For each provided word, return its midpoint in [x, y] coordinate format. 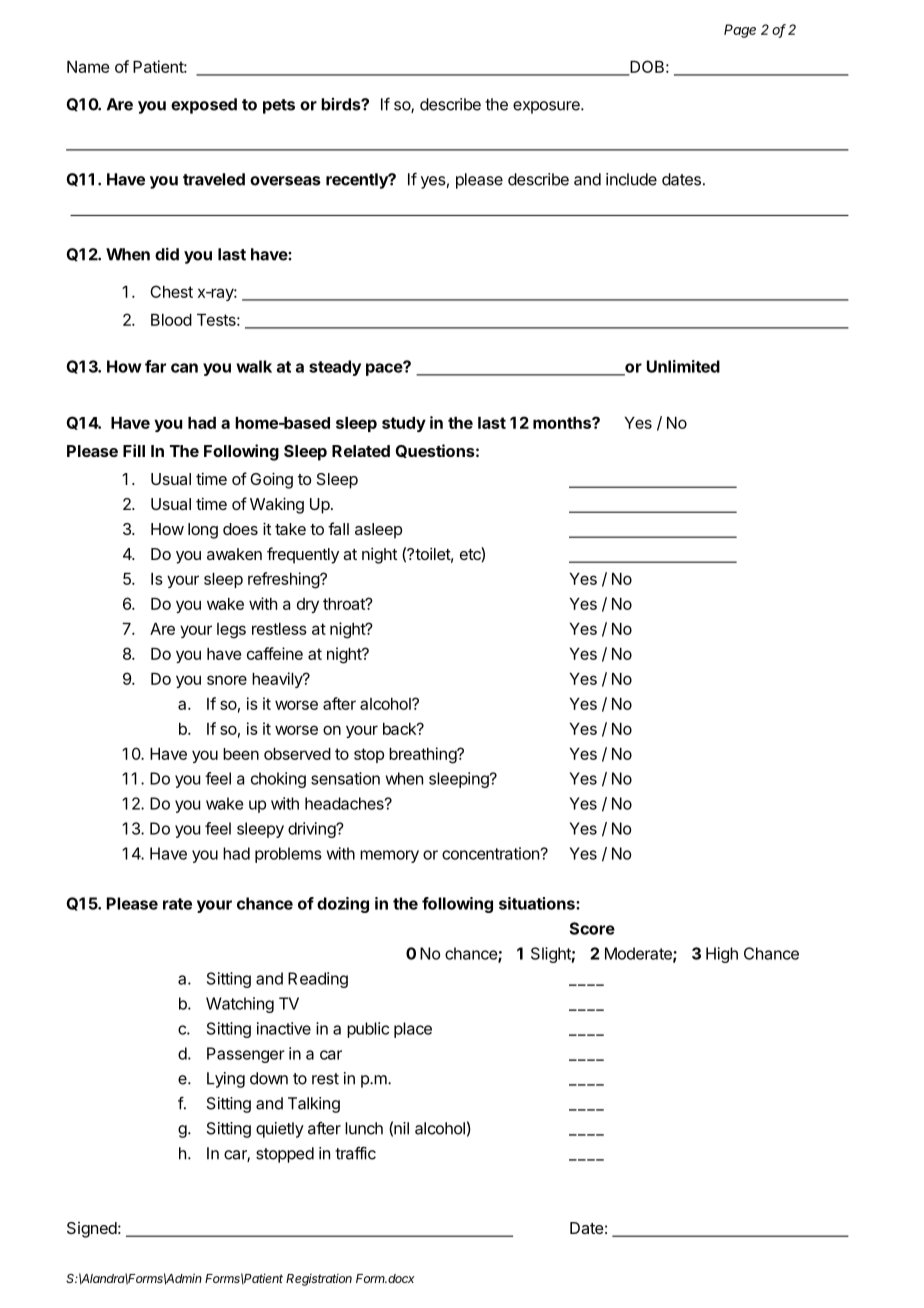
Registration [319, 1280]
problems [288, 855]
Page [740, 31]
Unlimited [683, 366]
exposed [204, 106]
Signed [92, 1230]
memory [389, 856]
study [404, 424]
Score [592, 928]
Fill [134, 450]
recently [358, 181]
